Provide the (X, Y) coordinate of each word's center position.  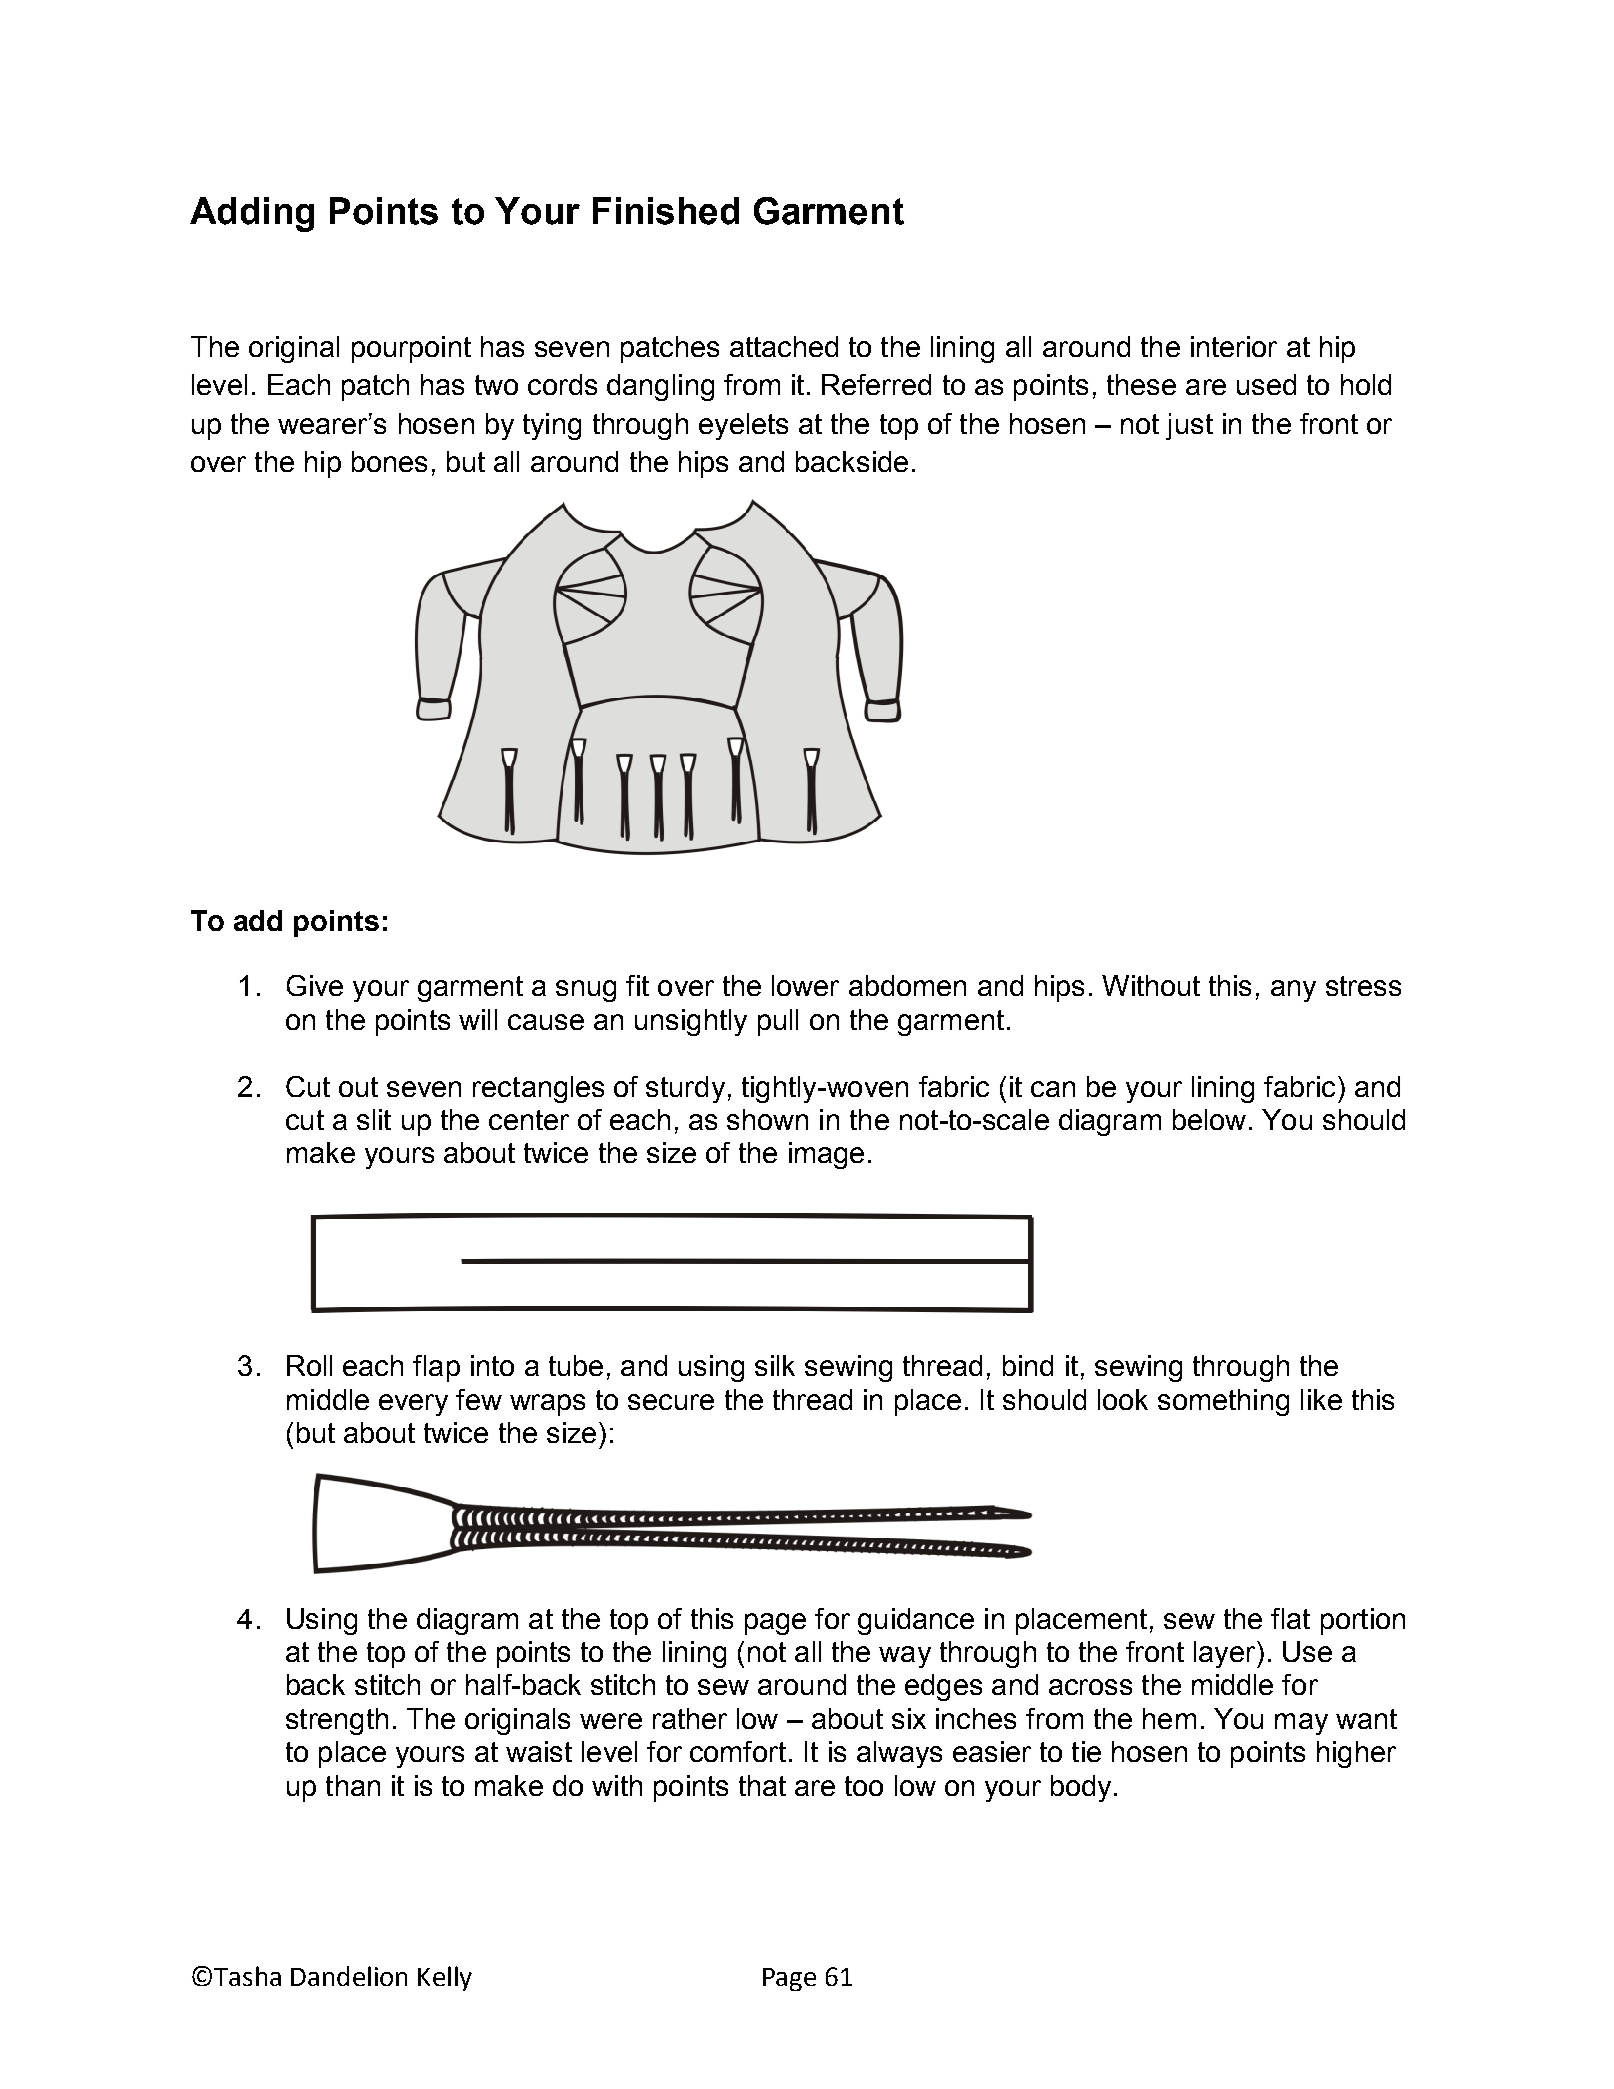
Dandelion (349, 1976)
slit (374, 1119)
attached (784, 346)
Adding (252, 214)
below (1209, 1119)
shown (767, 1119)
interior (1234, 346)
